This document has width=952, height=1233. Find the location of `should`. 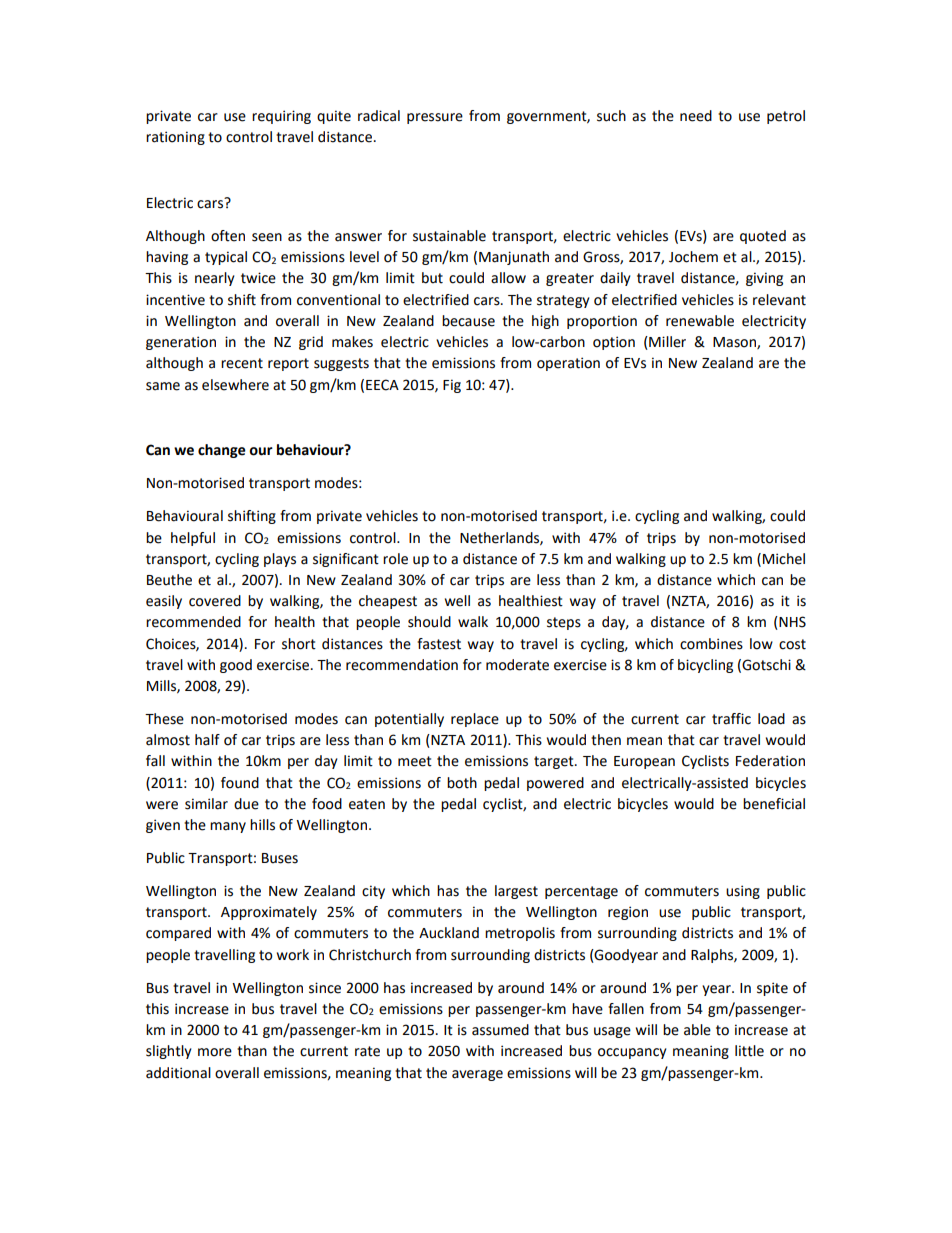

should is located at coordinates (429, 622).
